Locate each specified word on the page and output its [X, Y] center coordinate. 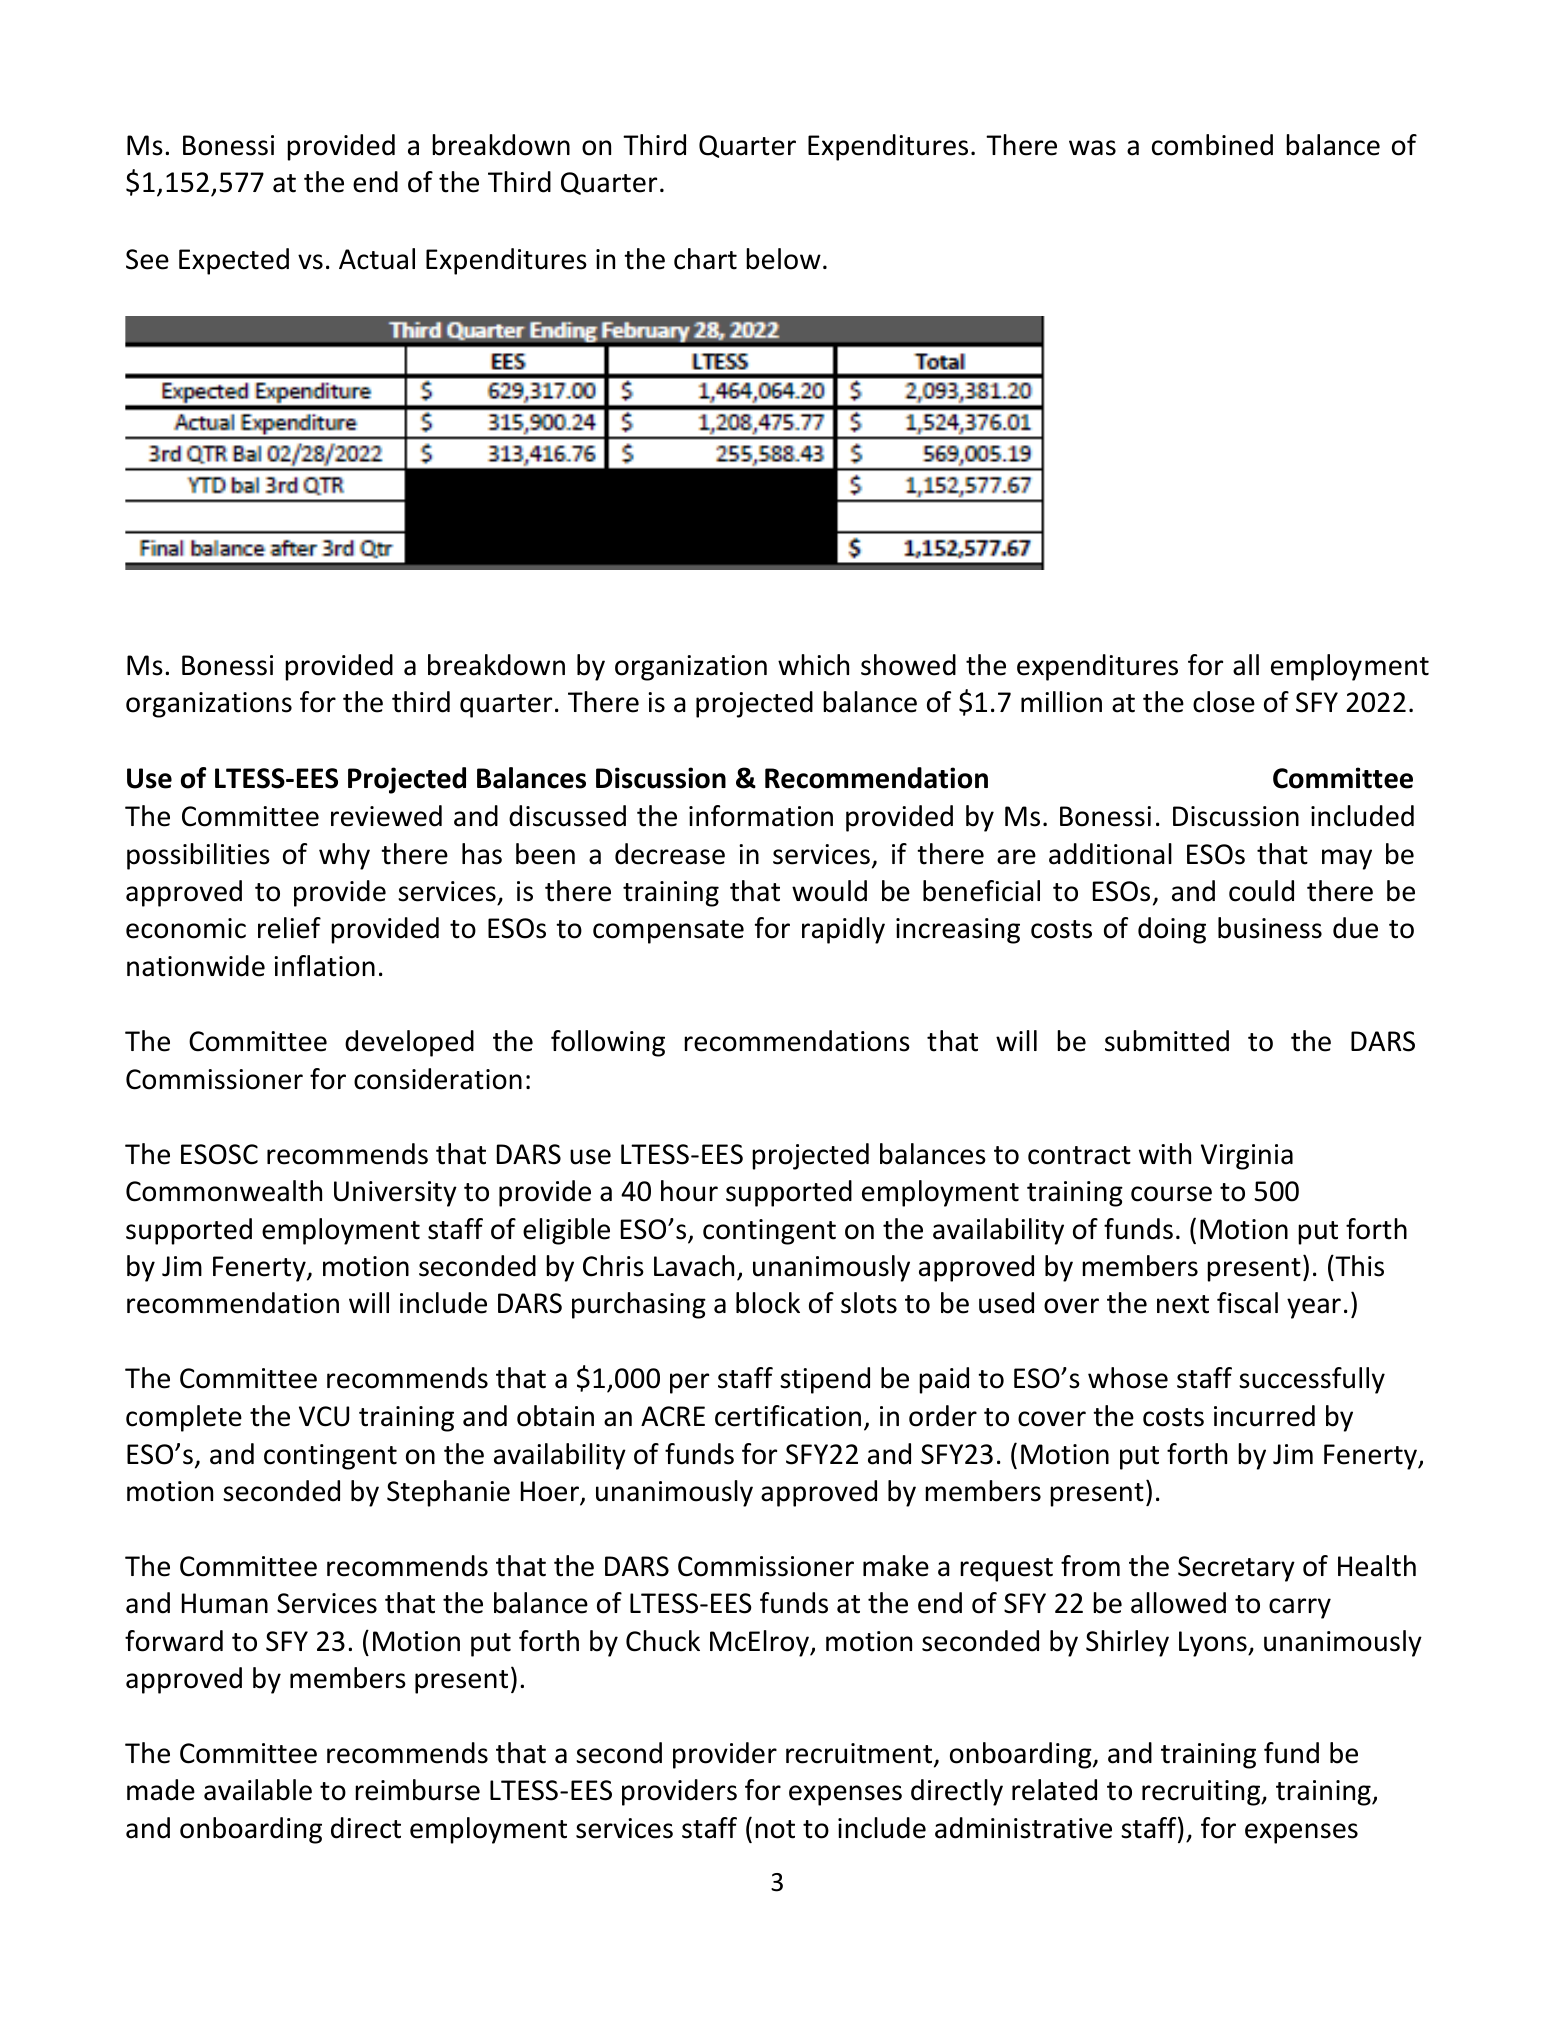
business [1270, 928]
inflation [324, 966]
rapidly [843, 930]
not [775, 1829]
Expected [234, 261]
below [783, 259]
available [258, 1790]
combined [1212, 145]
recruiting [1202, 1793]
